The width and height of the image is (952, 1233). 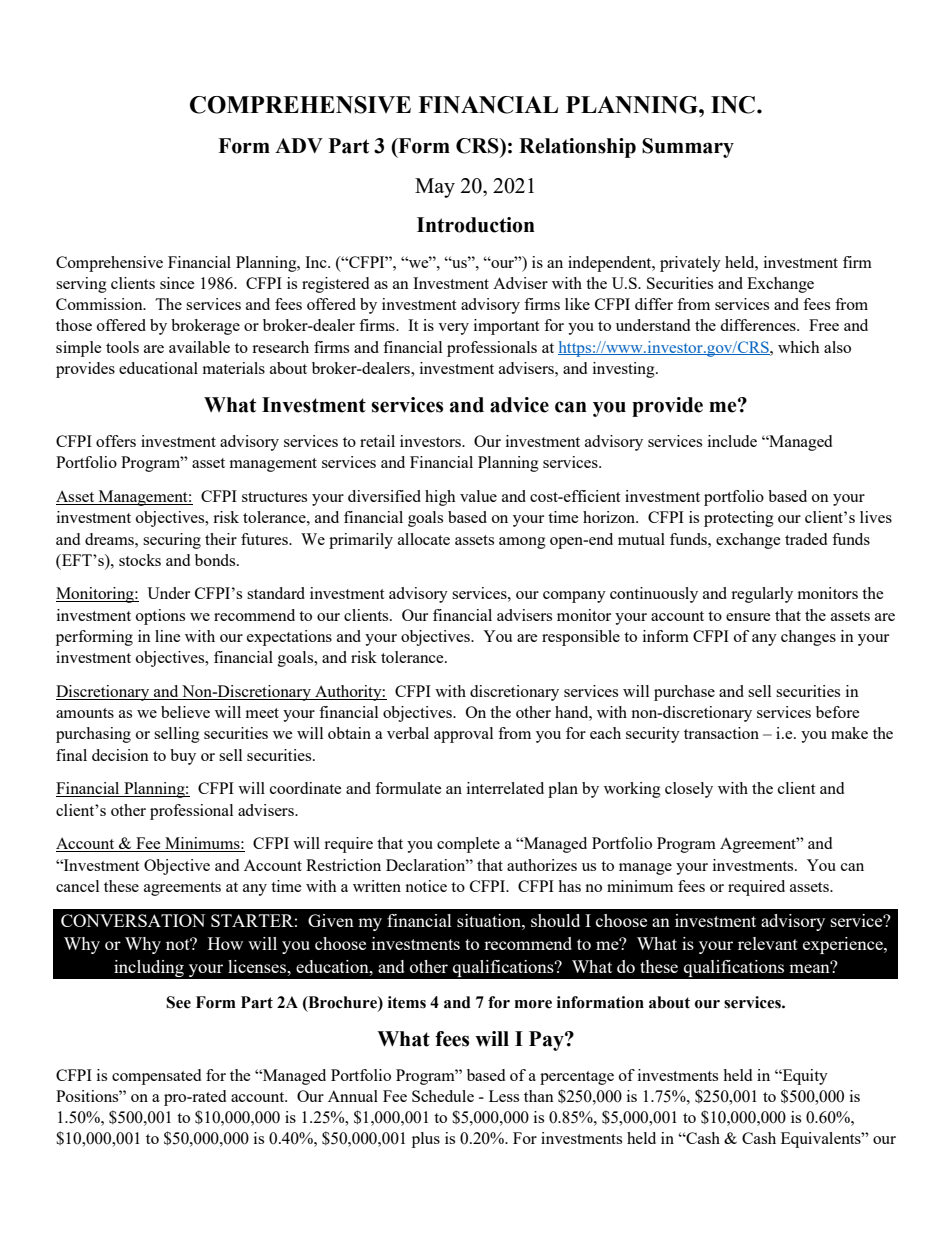 What do you see at coordinates (732, 441) in the image?
I see `include` at bounding box center [732, 441].
